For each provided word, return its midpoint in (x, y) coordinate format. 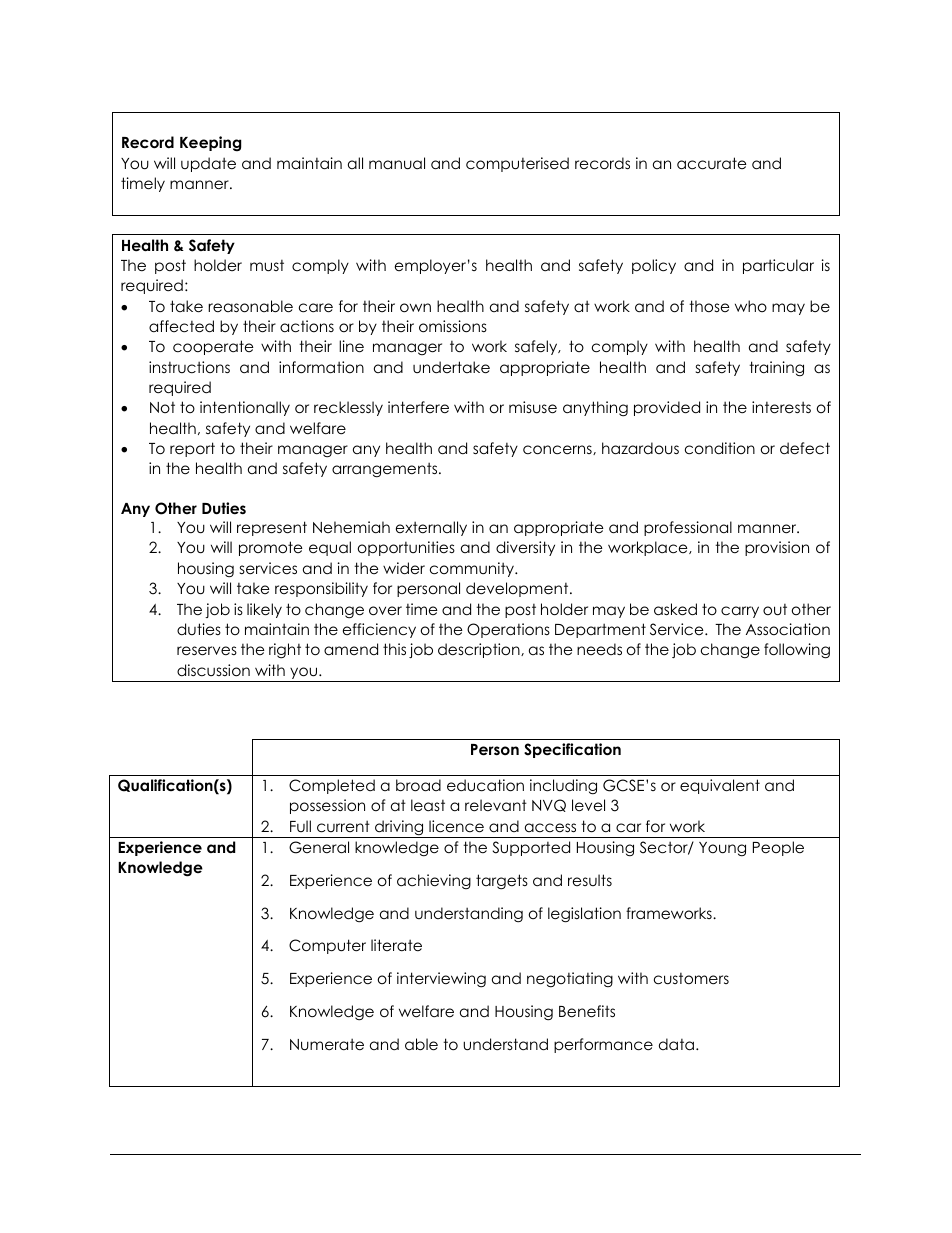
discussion (213, 670)
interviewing (441, 980)
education (485, 785)
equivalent (720, 786)
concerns (558, 450)
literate (396, 945)
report (192, 449)
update (208, 164)
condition (720, 448)
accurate (712, 163)
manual (397, 163)
